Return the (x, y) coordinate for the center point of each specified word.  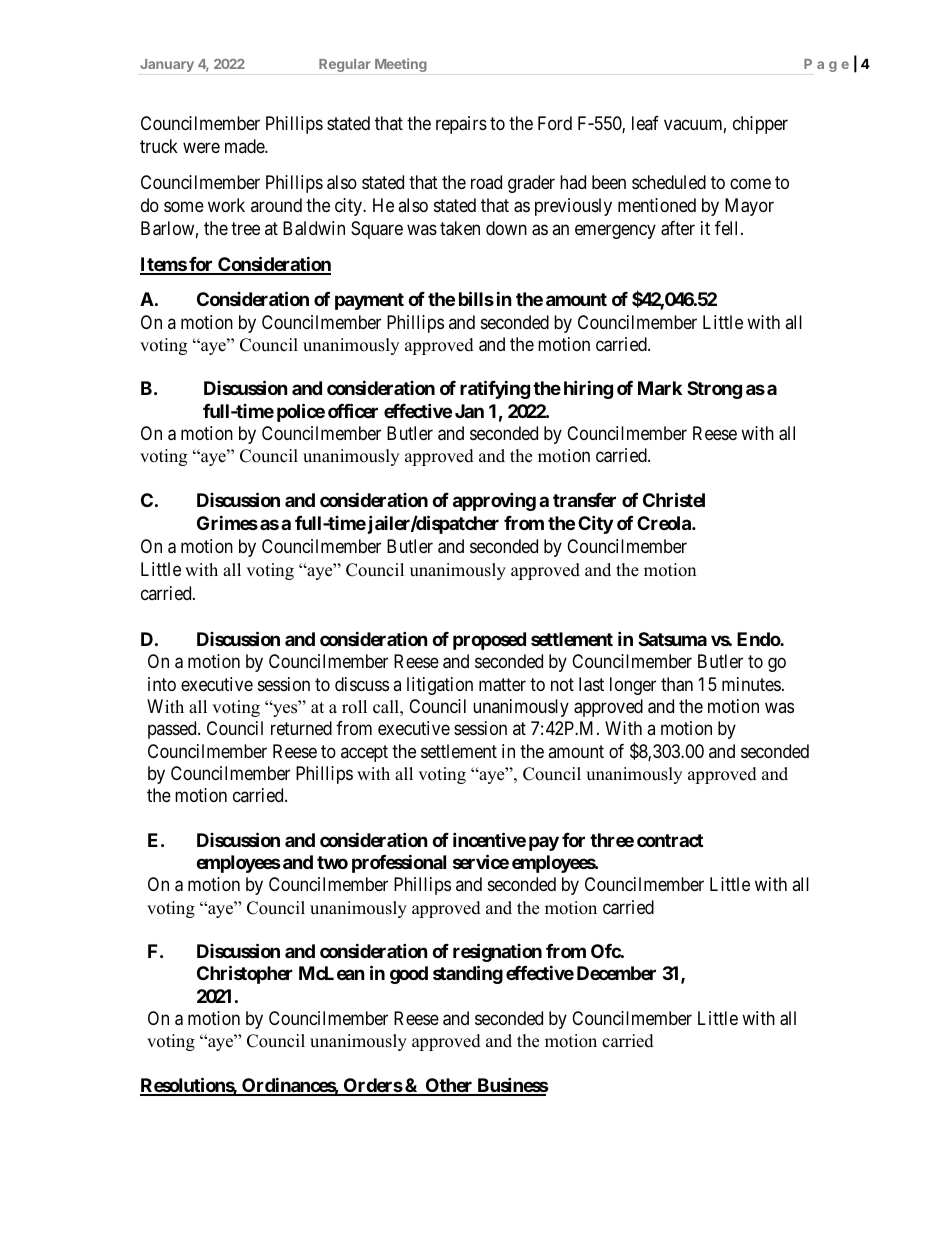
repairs (461, 125)
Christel (674, 499)
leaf (645, 123)
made (245, 146)
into (162, 684)
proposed (489, 641)
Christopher (245, 975)
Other (449, 1086)
